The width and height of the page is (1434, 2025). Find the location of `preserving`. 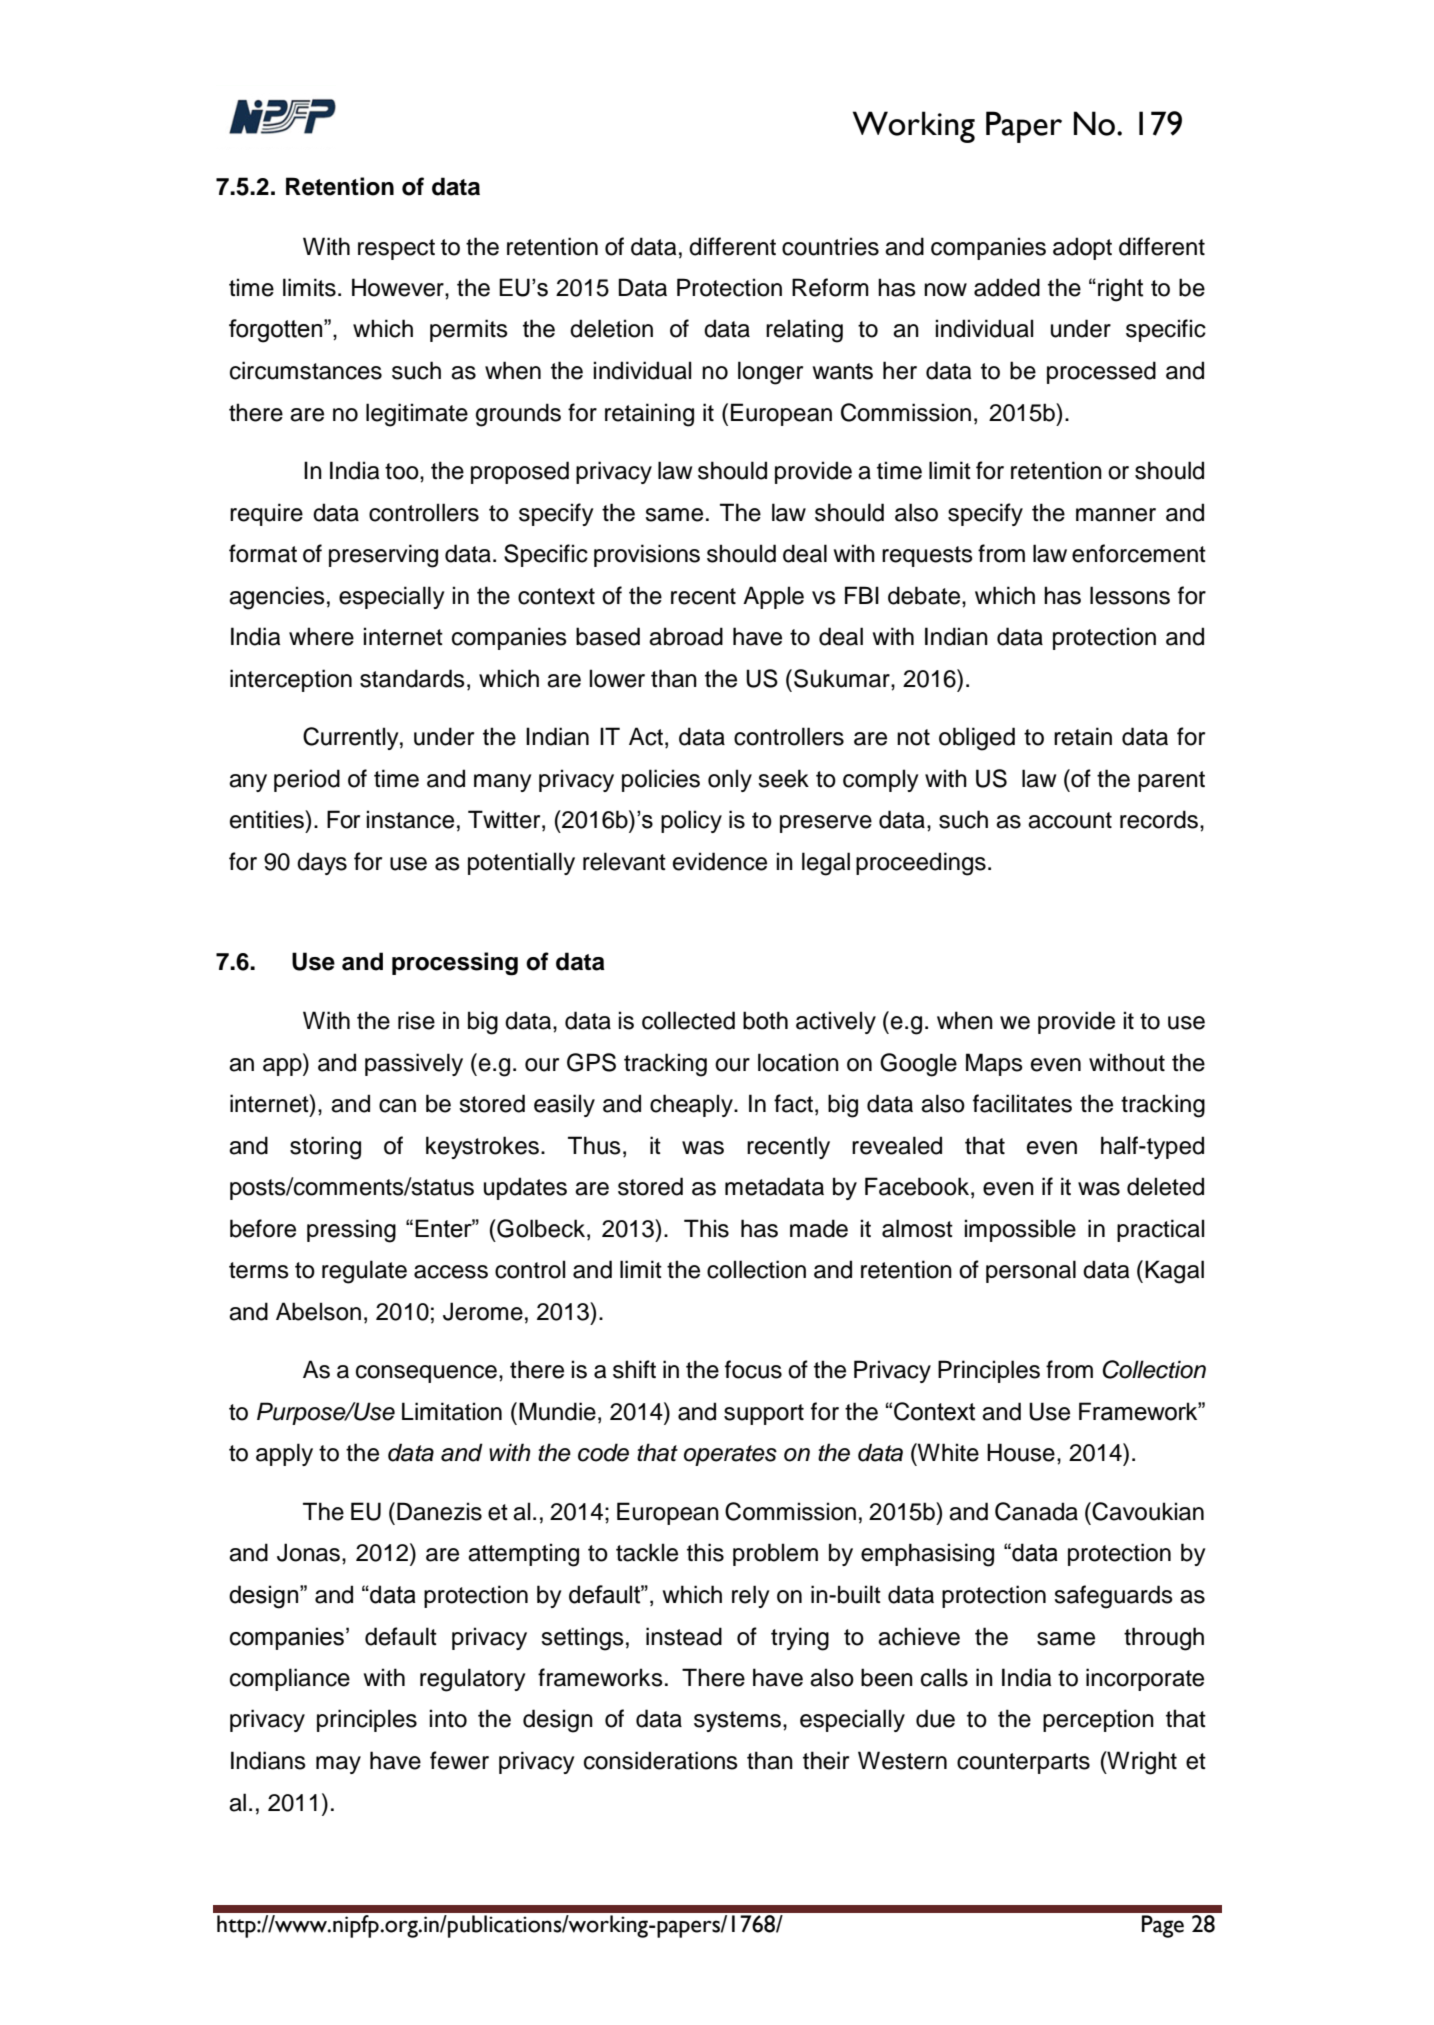

preserving is located at coordinates (383, 556).
